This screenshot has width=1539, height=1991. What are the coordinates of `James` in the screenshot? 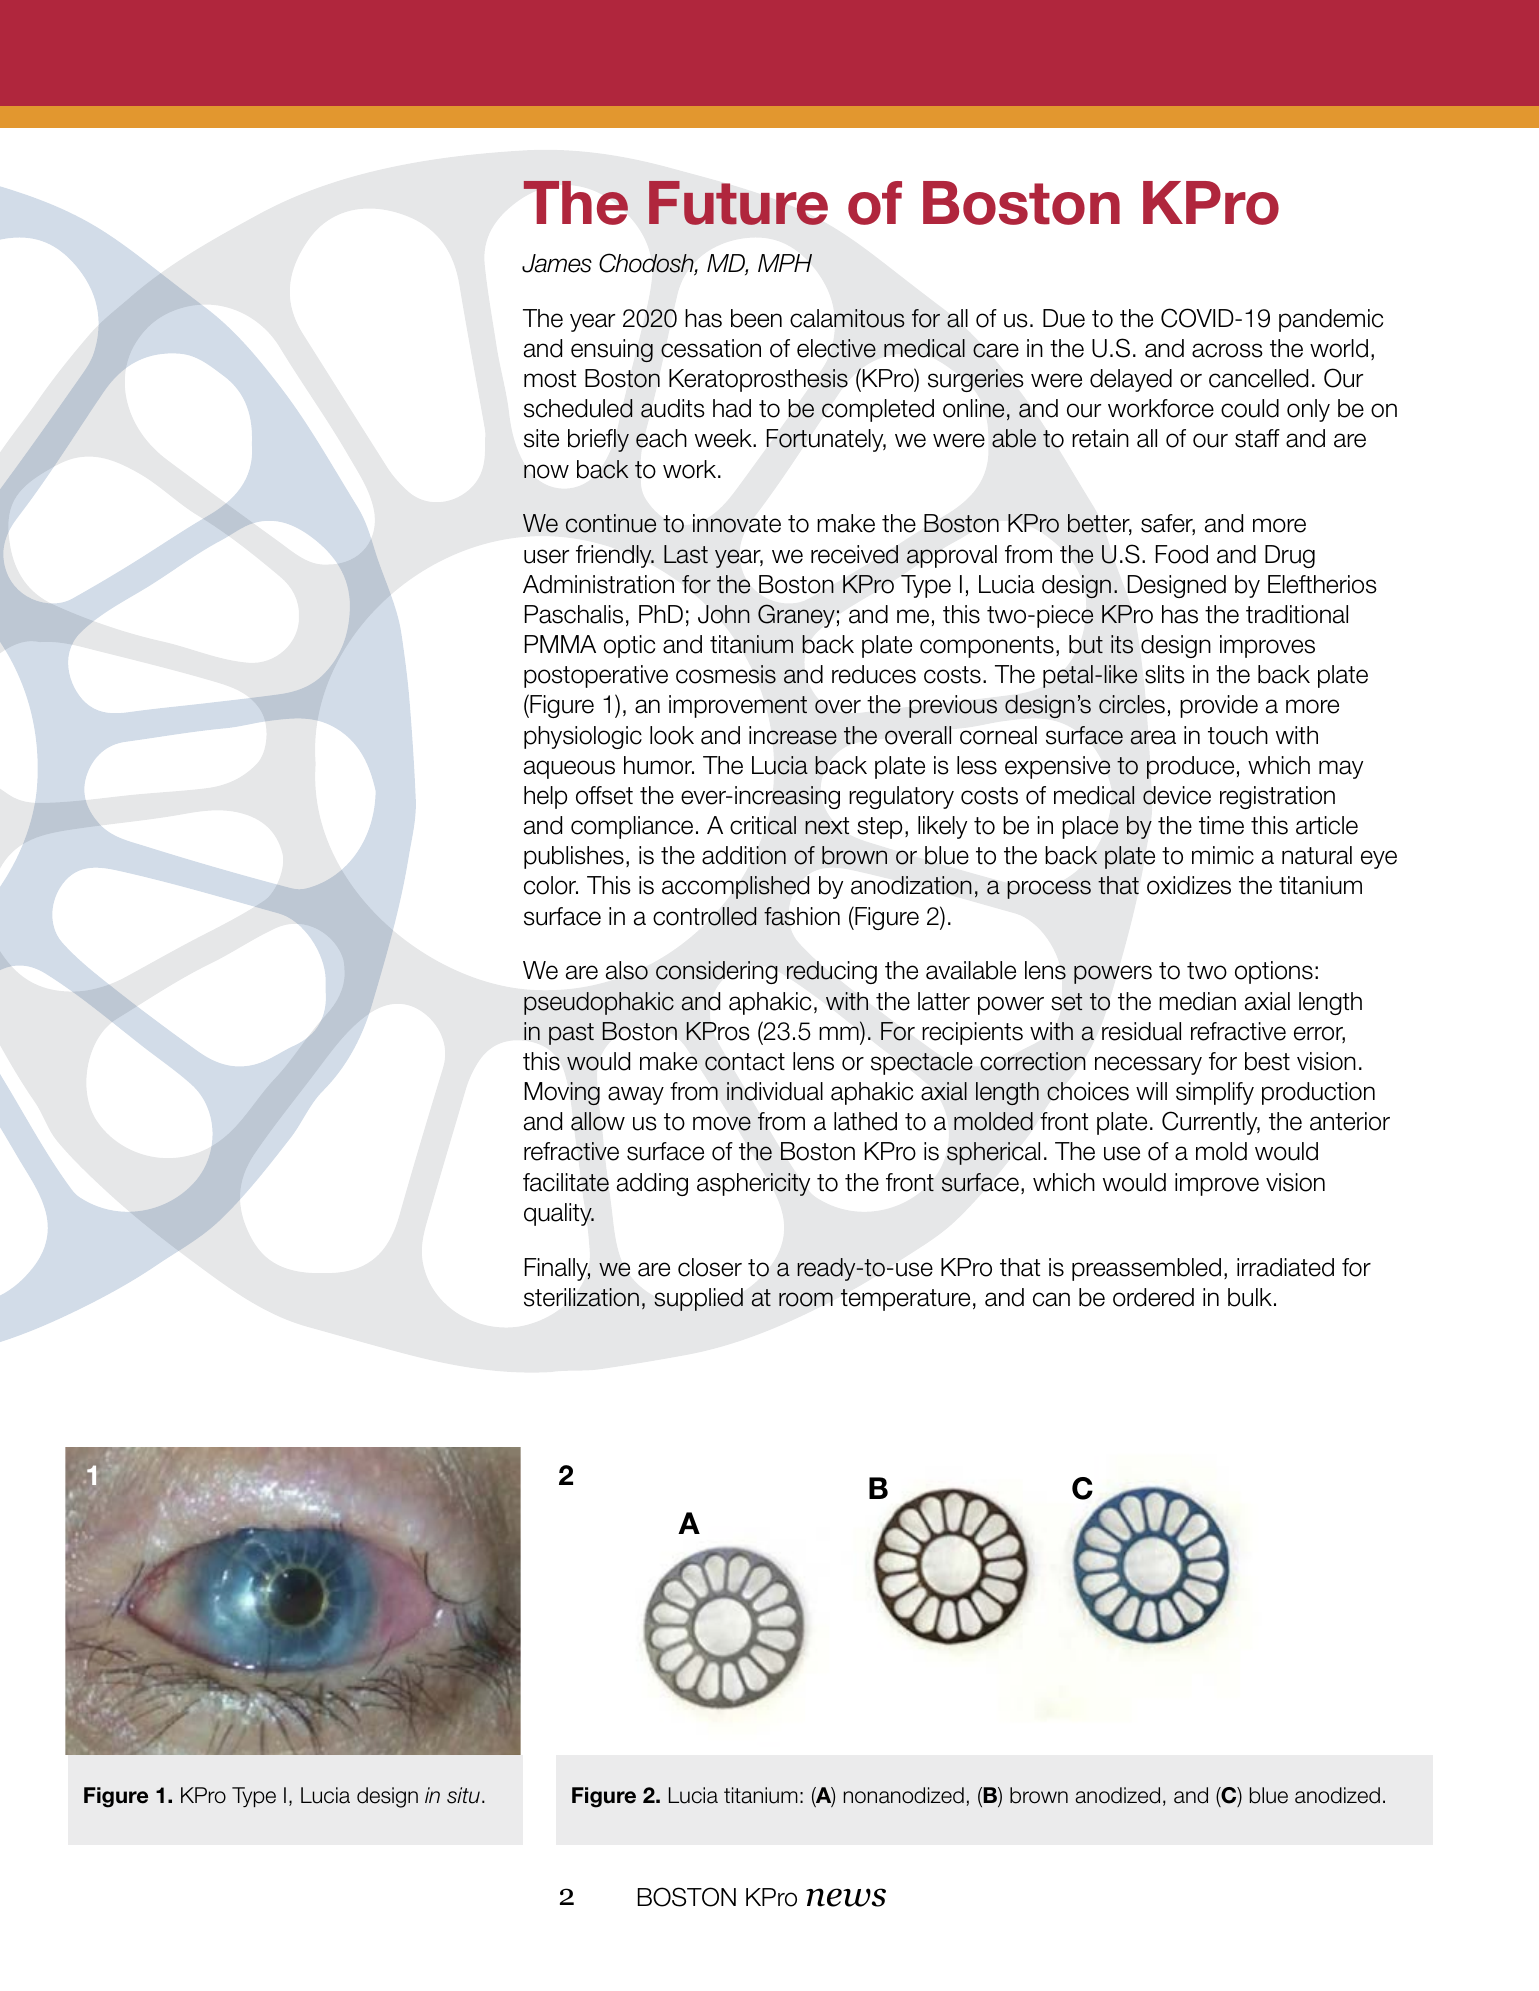 It's located at (557, 263).
